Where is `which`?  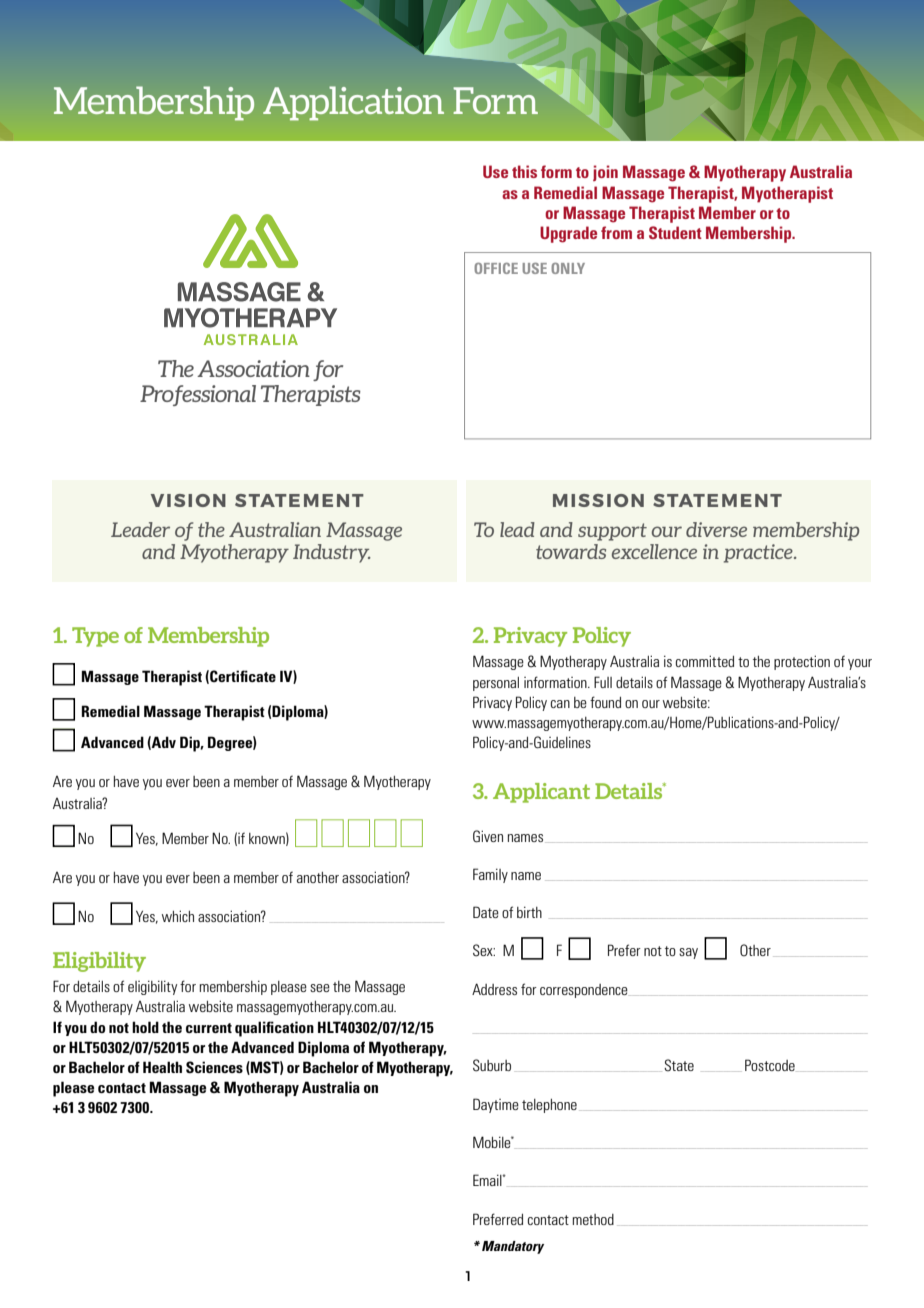 which is located at coordinates (178, 916).
